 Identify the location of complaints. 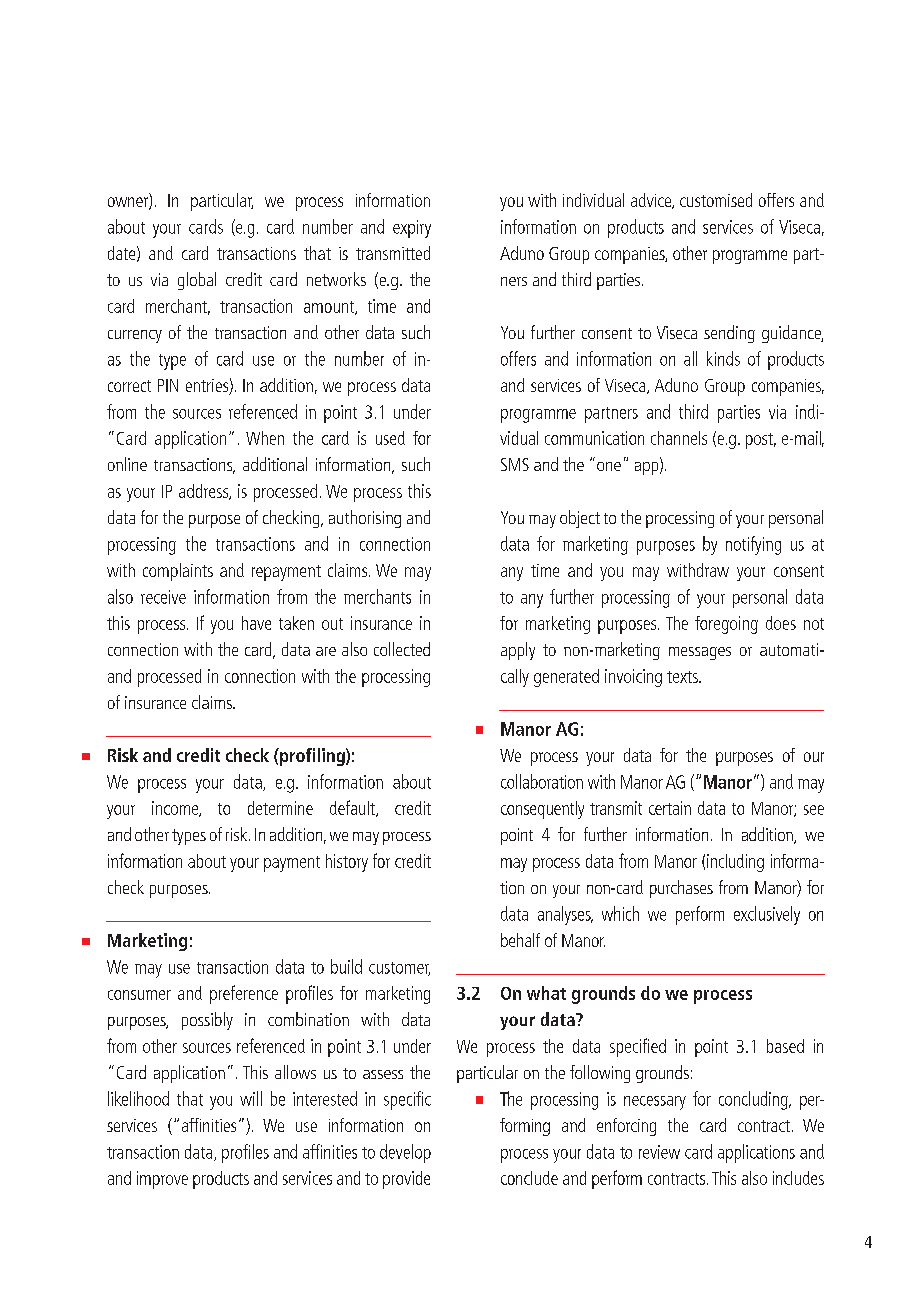
(178, 572).
